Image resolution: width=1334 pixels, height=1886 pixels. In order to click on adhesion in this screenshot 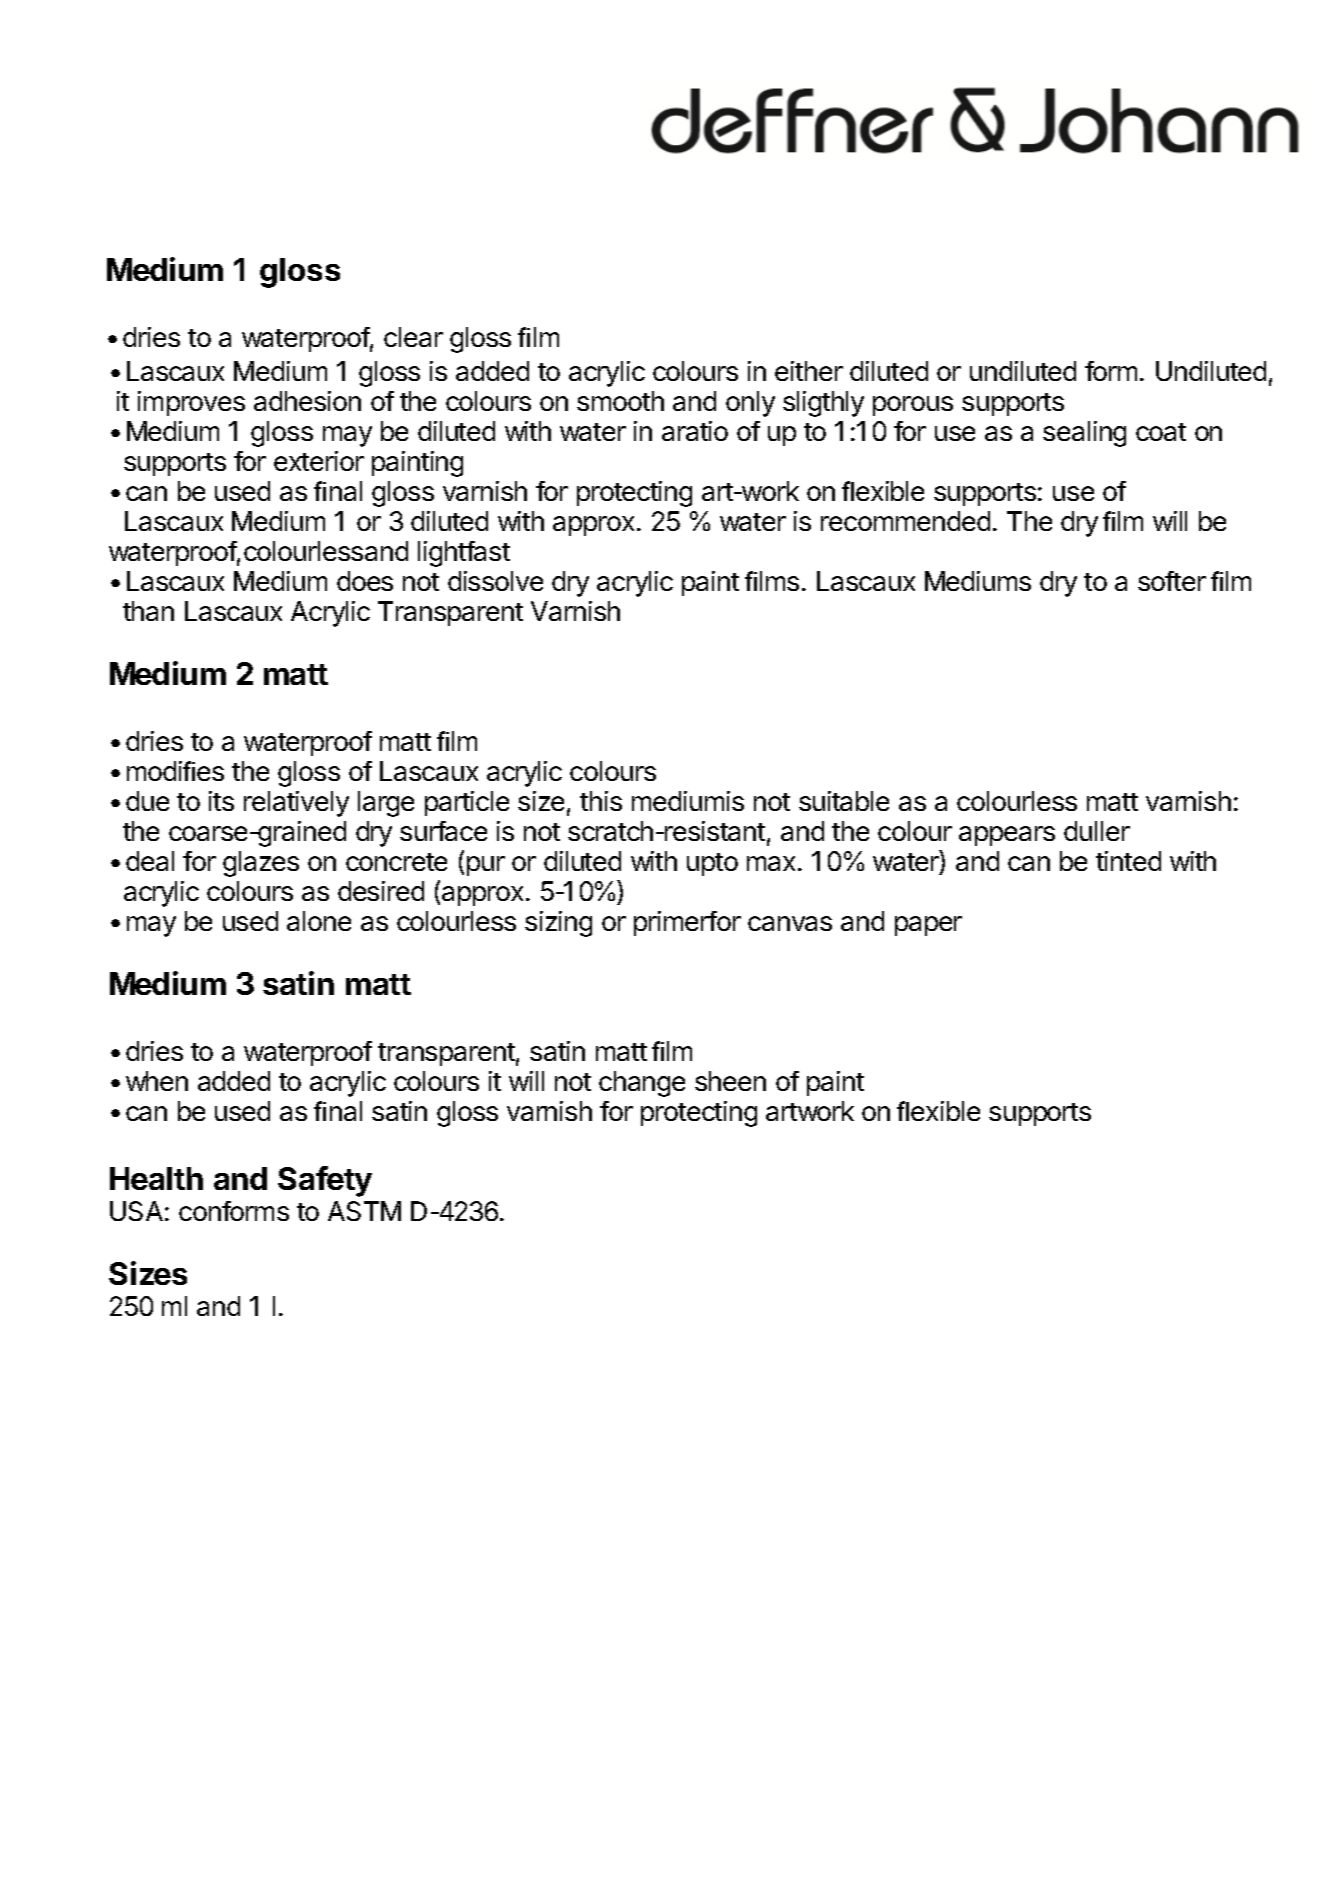, I will do `click(307, 401)`.
